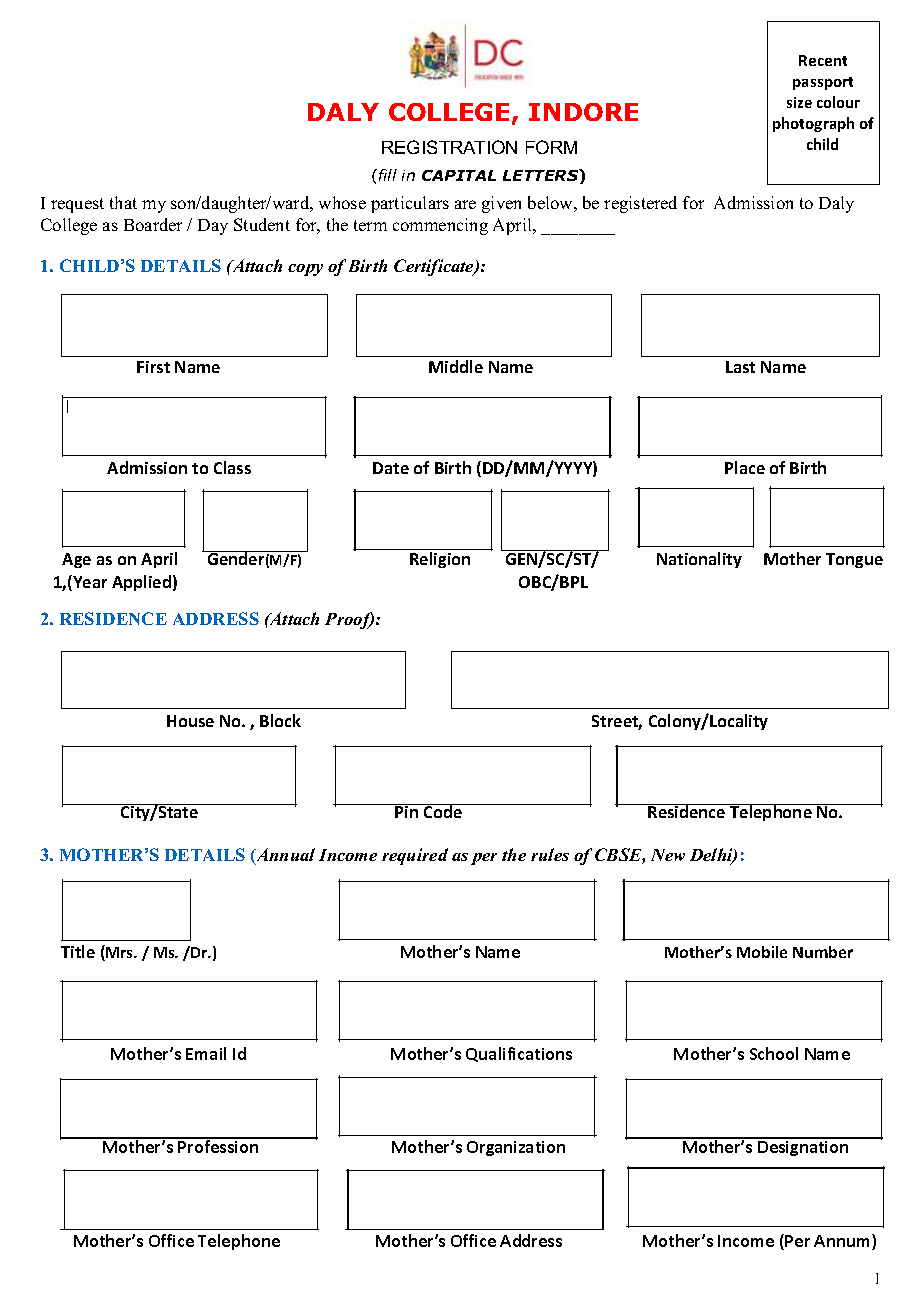 This screenshot has height=1308, width=924. Describe the element at coordinates (153, 367) in the screenshot. I see `First` at that location.
